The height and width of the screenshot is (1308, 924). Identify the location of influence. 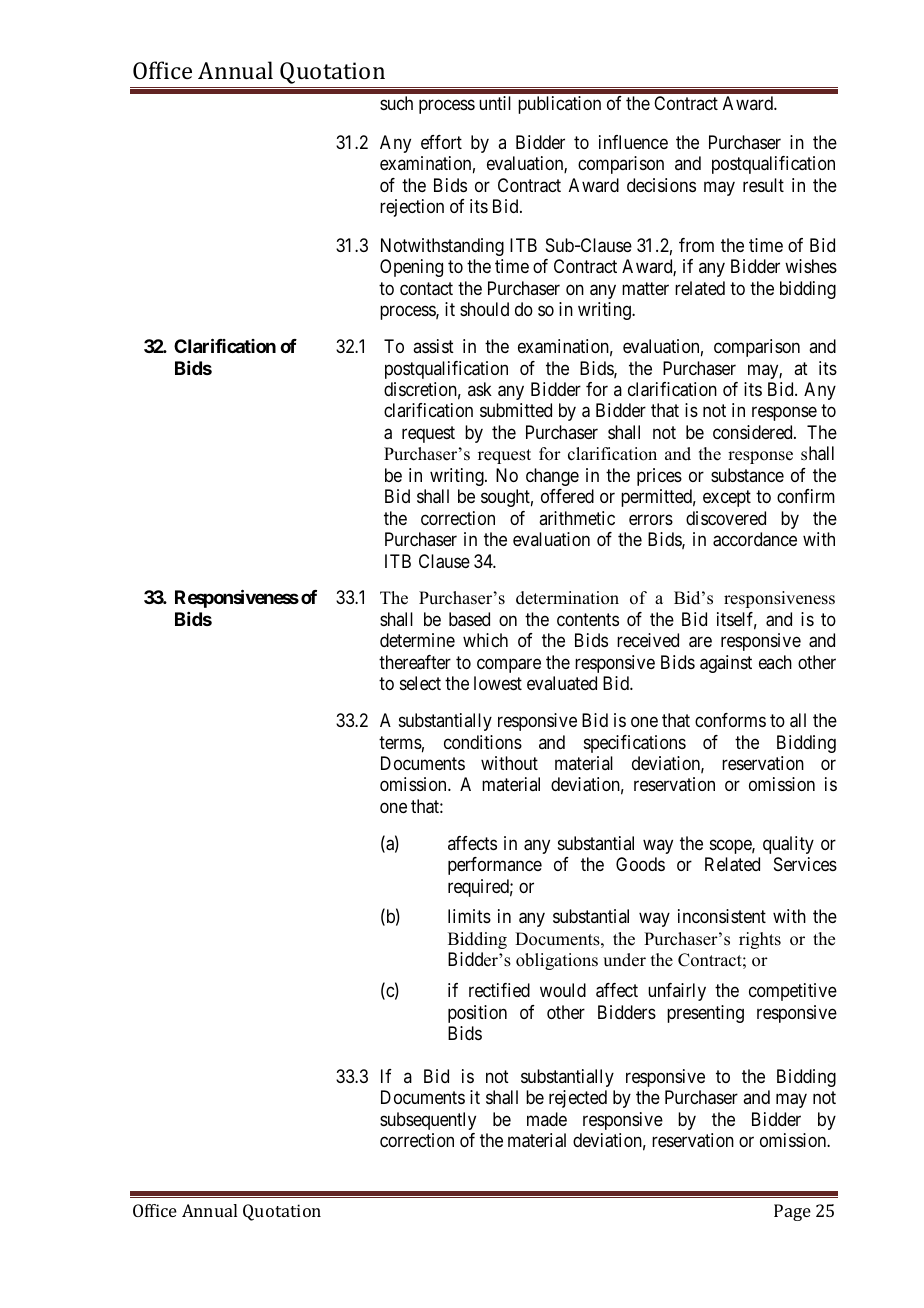
(633, 142).
